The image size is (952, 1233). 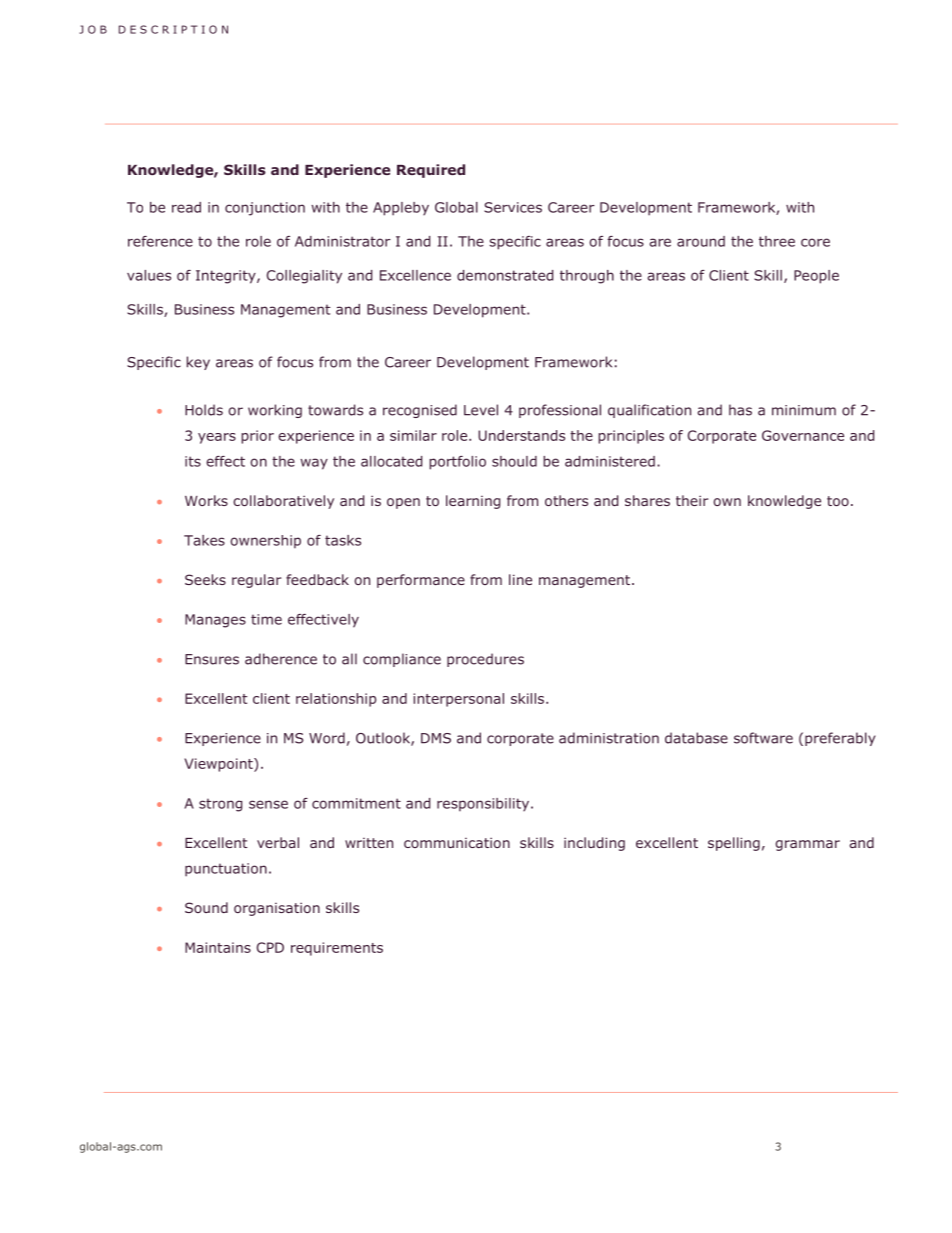 What do you see at coordinates (763, 738) in the image?
I see `software` at bounding box center [763, 738].
